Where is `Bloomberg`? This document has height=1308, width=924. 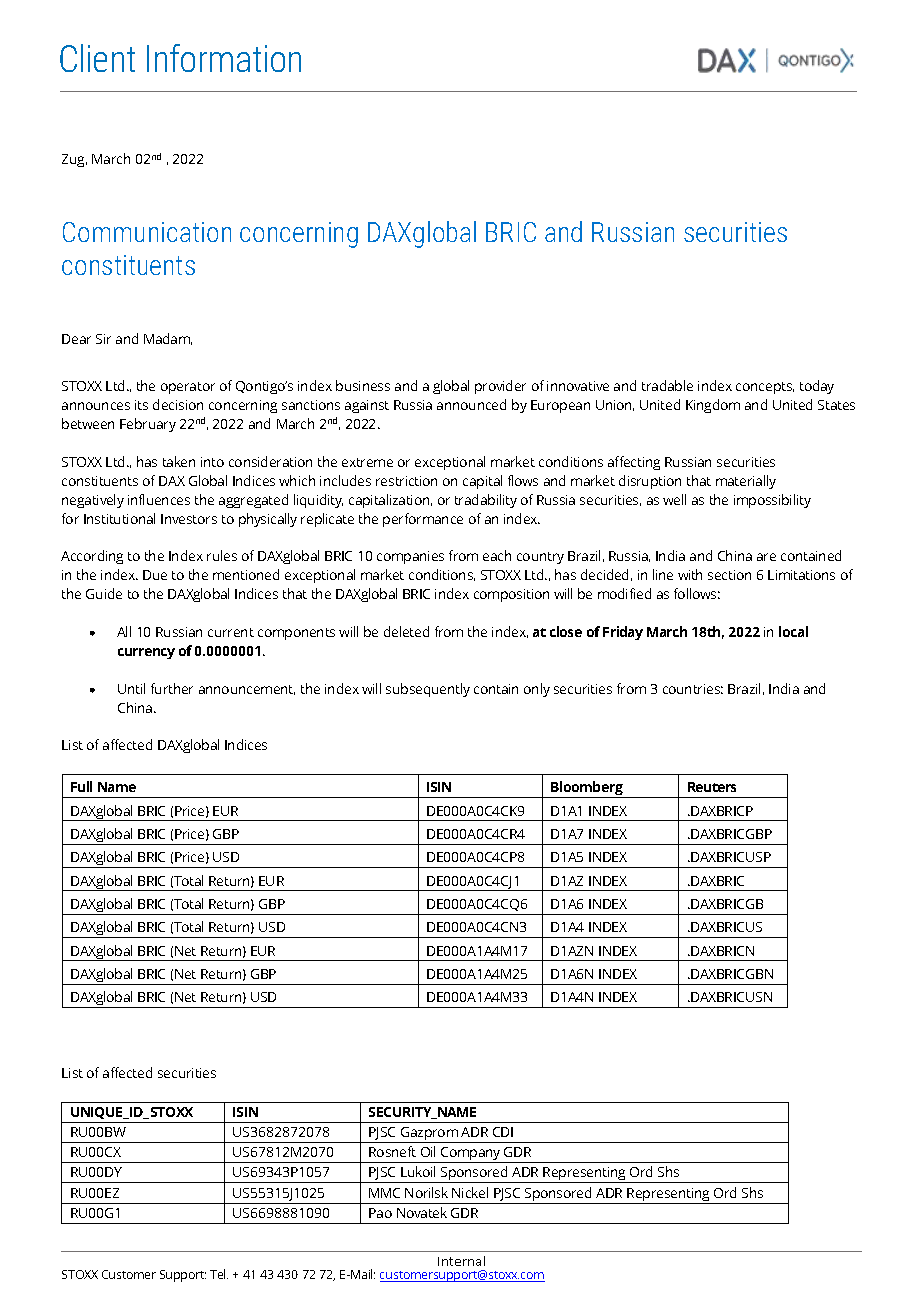 Bloomberg is located at coordinates (587, 789).
